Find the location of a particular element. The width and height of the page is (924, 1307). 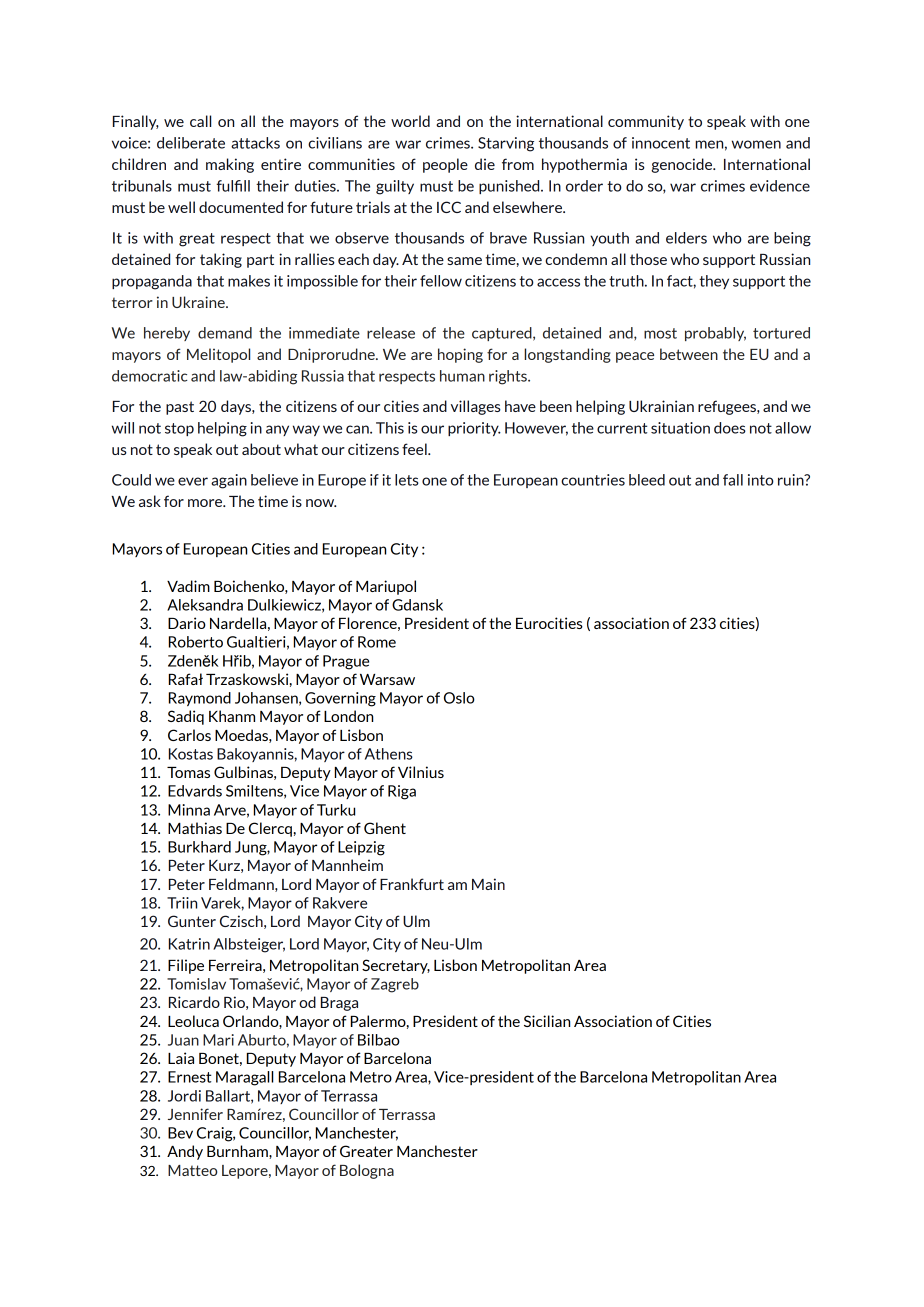

deliberate is located at coordinates (191, 143).
